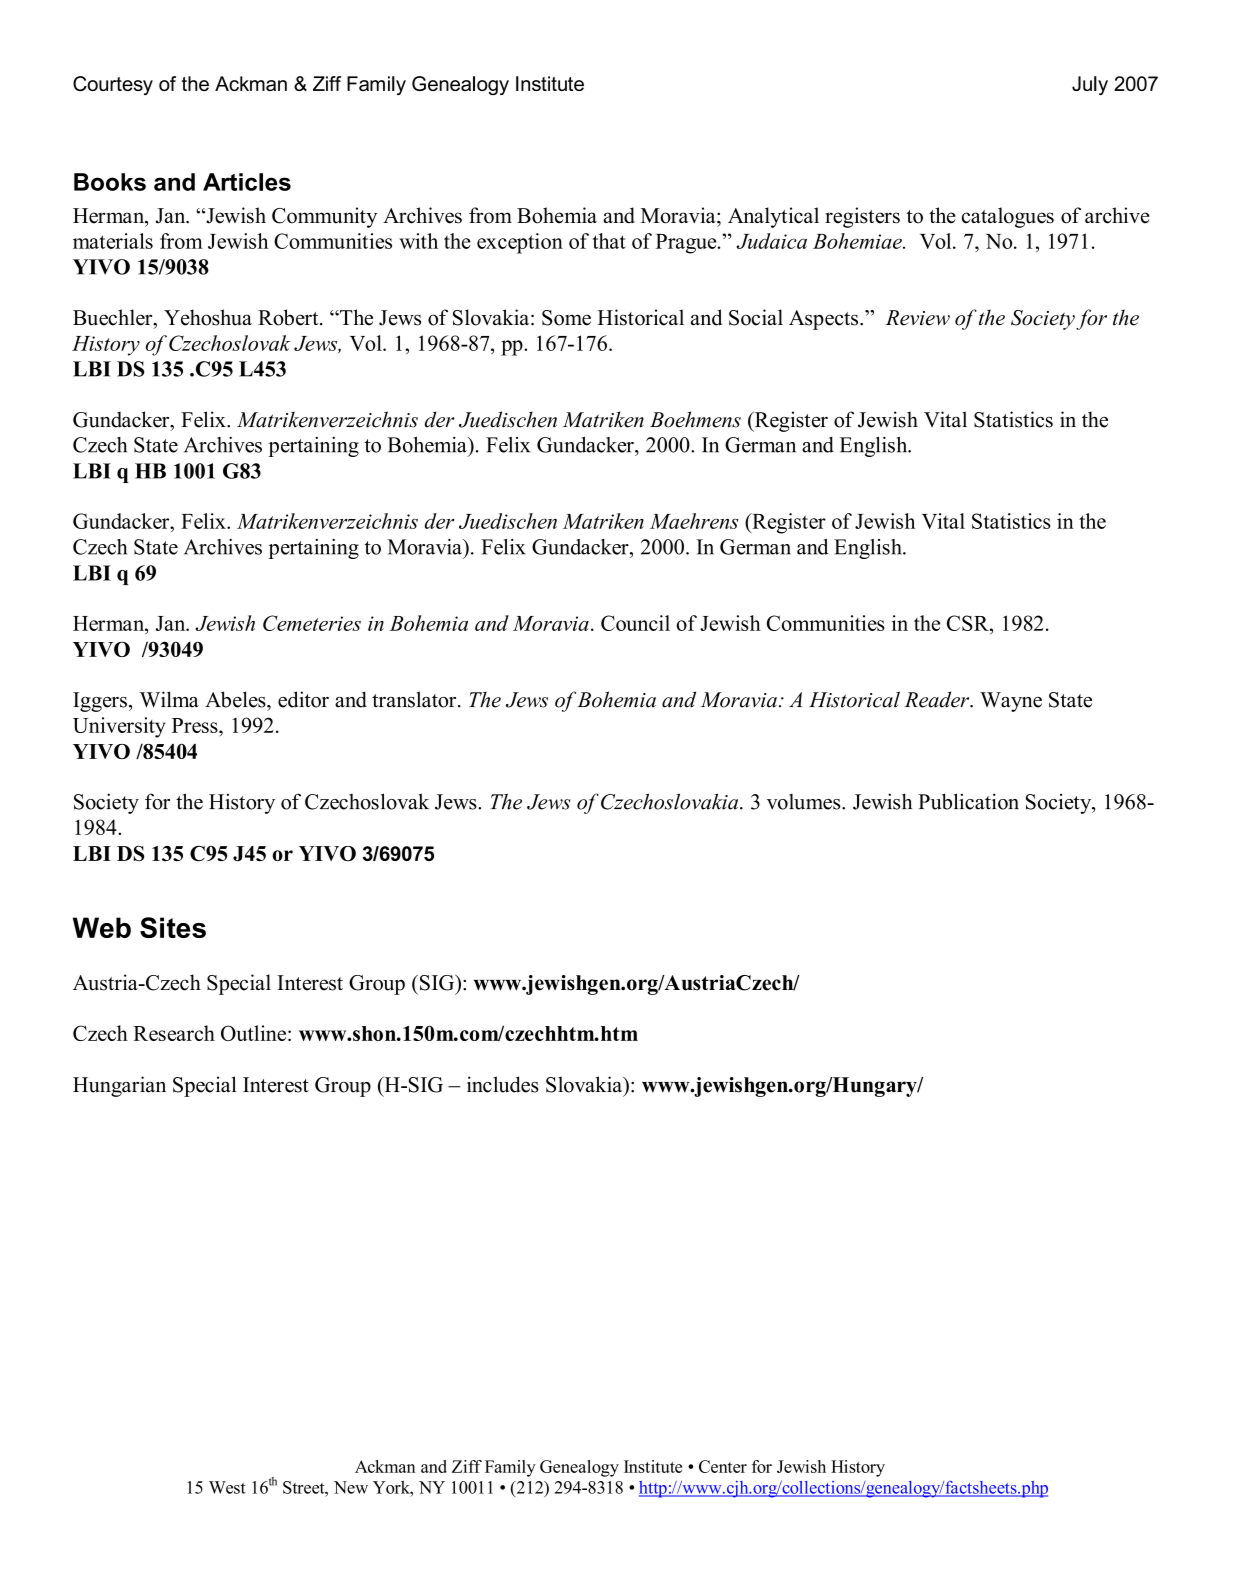  What do you see at coordinates (969, 623) in the screenshot?
I see `CSR` at bounding box center [969, 623].
